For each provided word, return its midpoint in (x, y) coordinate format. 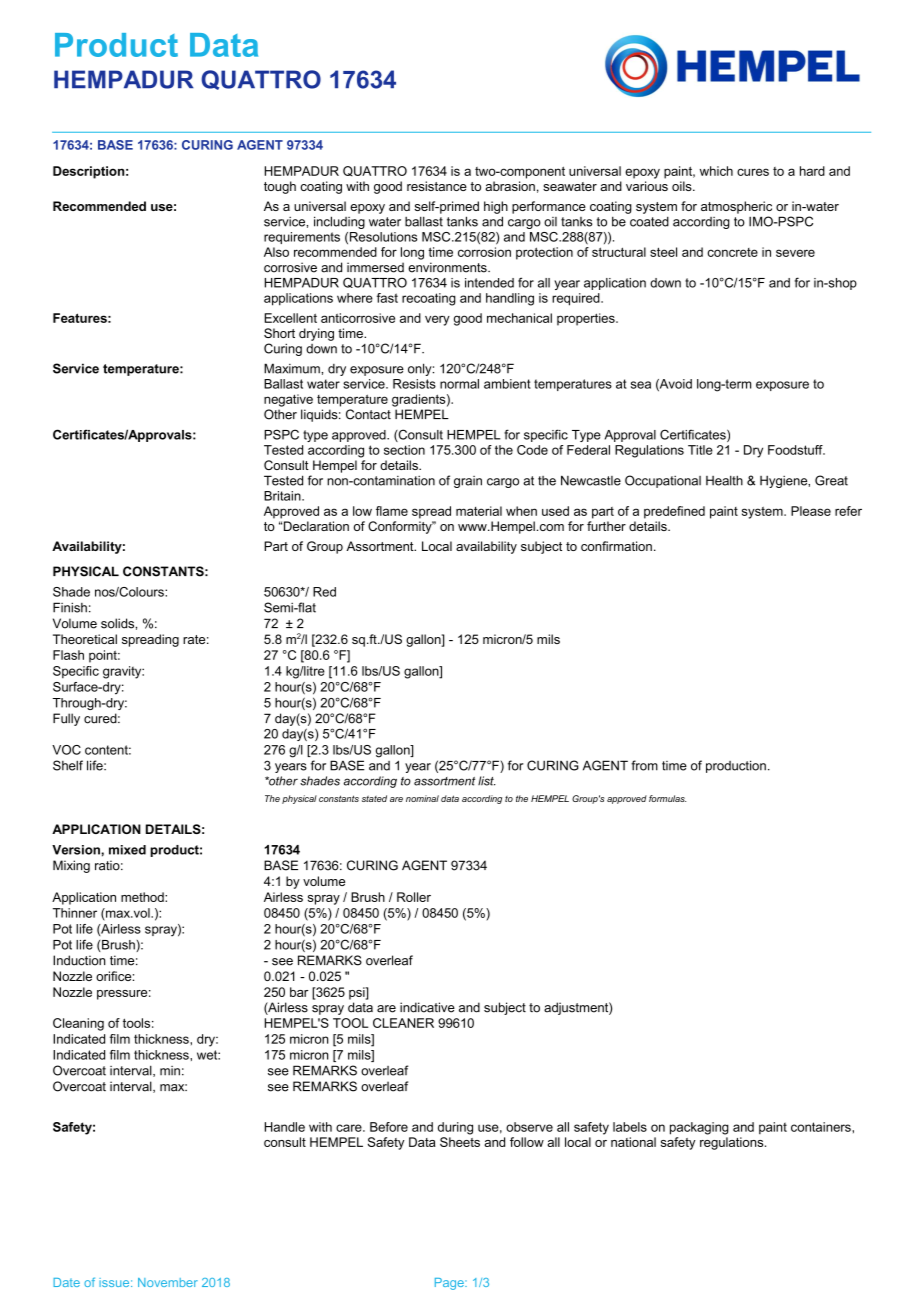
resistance (437, 186)
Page (450, 1284)
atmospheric (736, 207)
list (487, 781)
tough (280, 187)
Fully (66, 719)
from (644, 765)
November (168, 1282)
